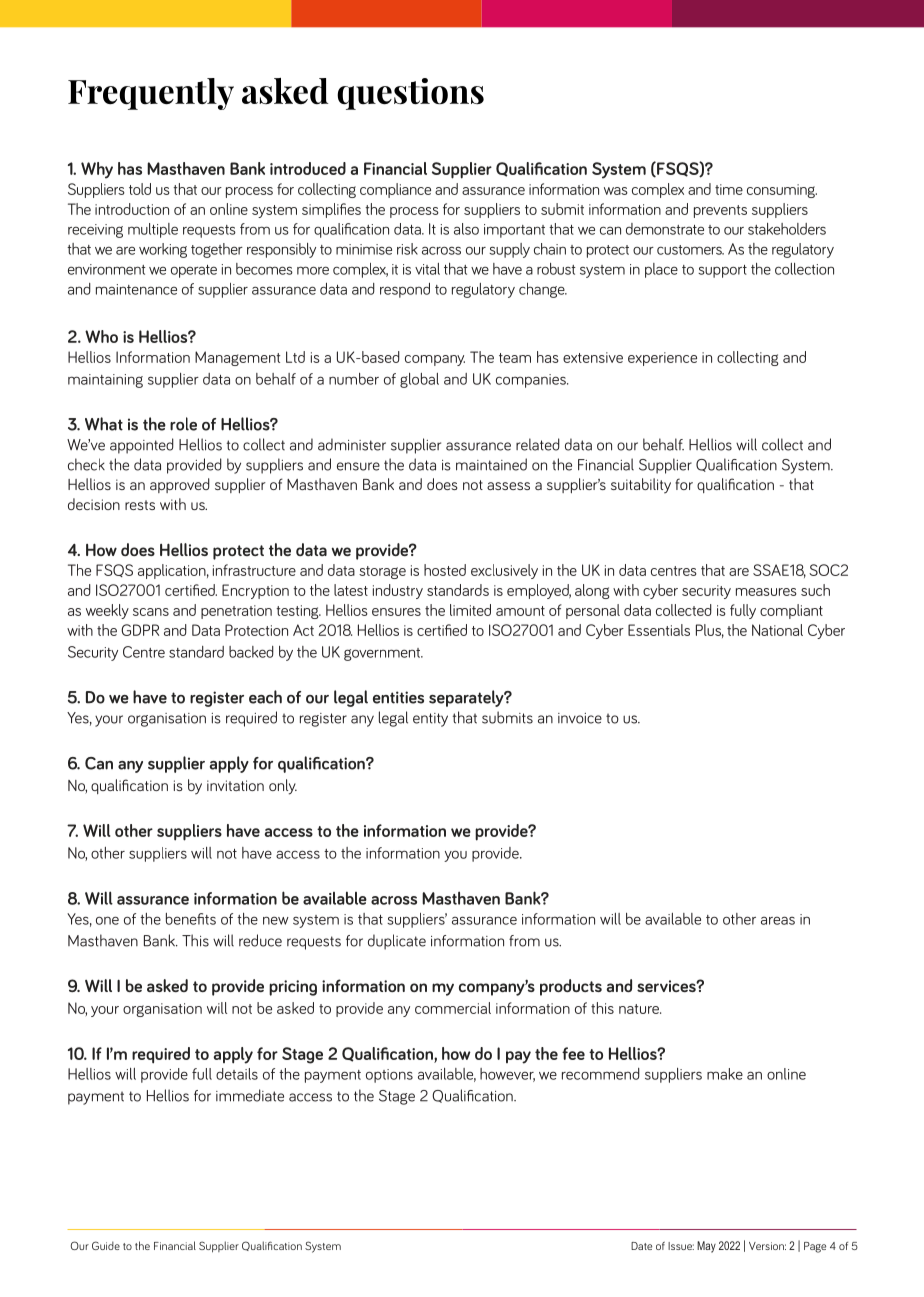 Image resolution: width=924 pixels, height=1297 pixels. Describe the element at coordinates (237, 358) in the page. I see `Management` at that location.
